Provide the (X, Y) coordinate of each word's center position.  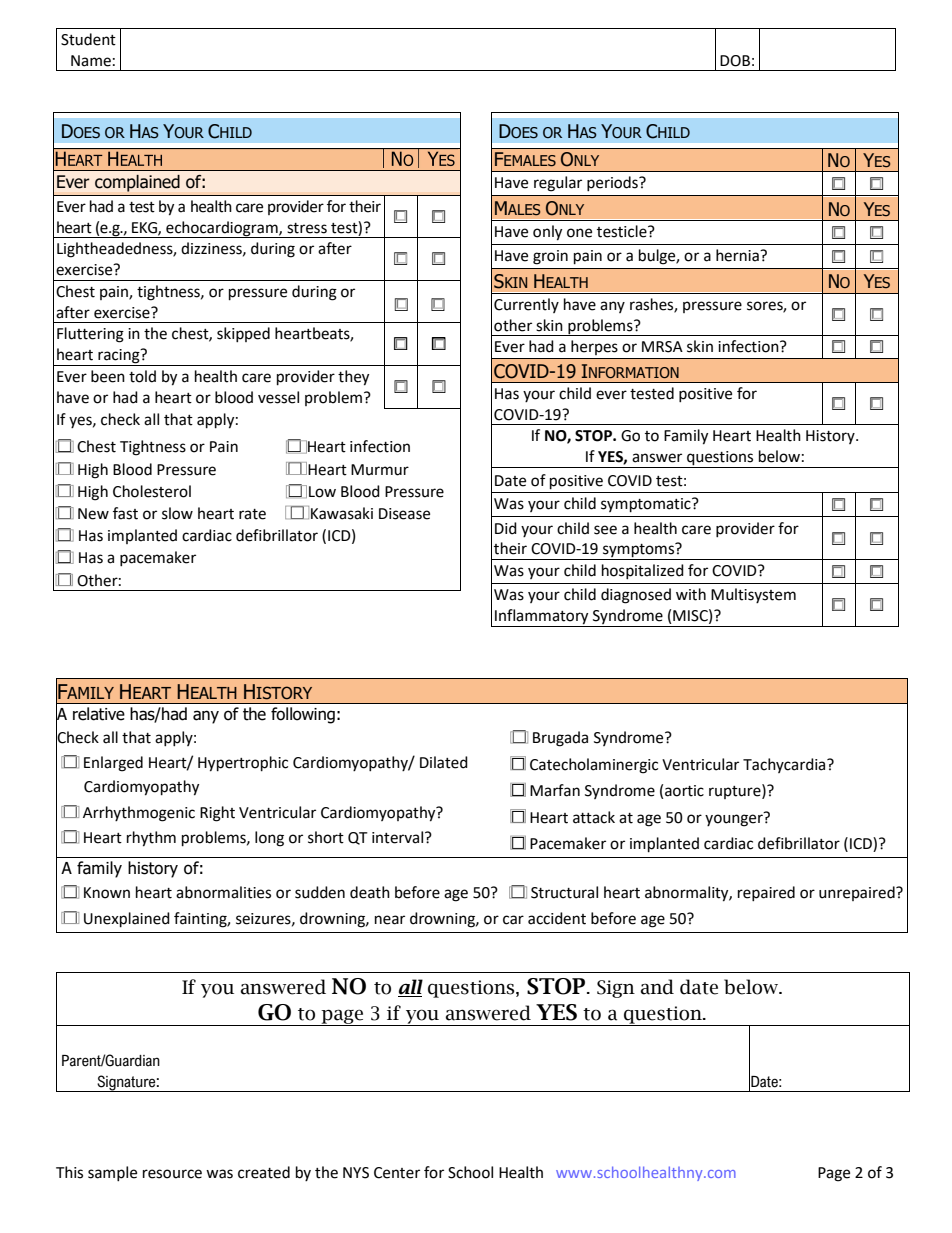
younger (735, 819)
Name (91, 61)
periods (613, 183)
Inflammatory (542, 618)
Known (107, 893)
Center (397, 1173)
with (691, 594)
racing (119, 357)
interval (399, 837)
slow (177, 513)
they (353, 378)
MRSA (662, 347)
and (657, 987)
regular (558, 184)
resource (172, 1174)
